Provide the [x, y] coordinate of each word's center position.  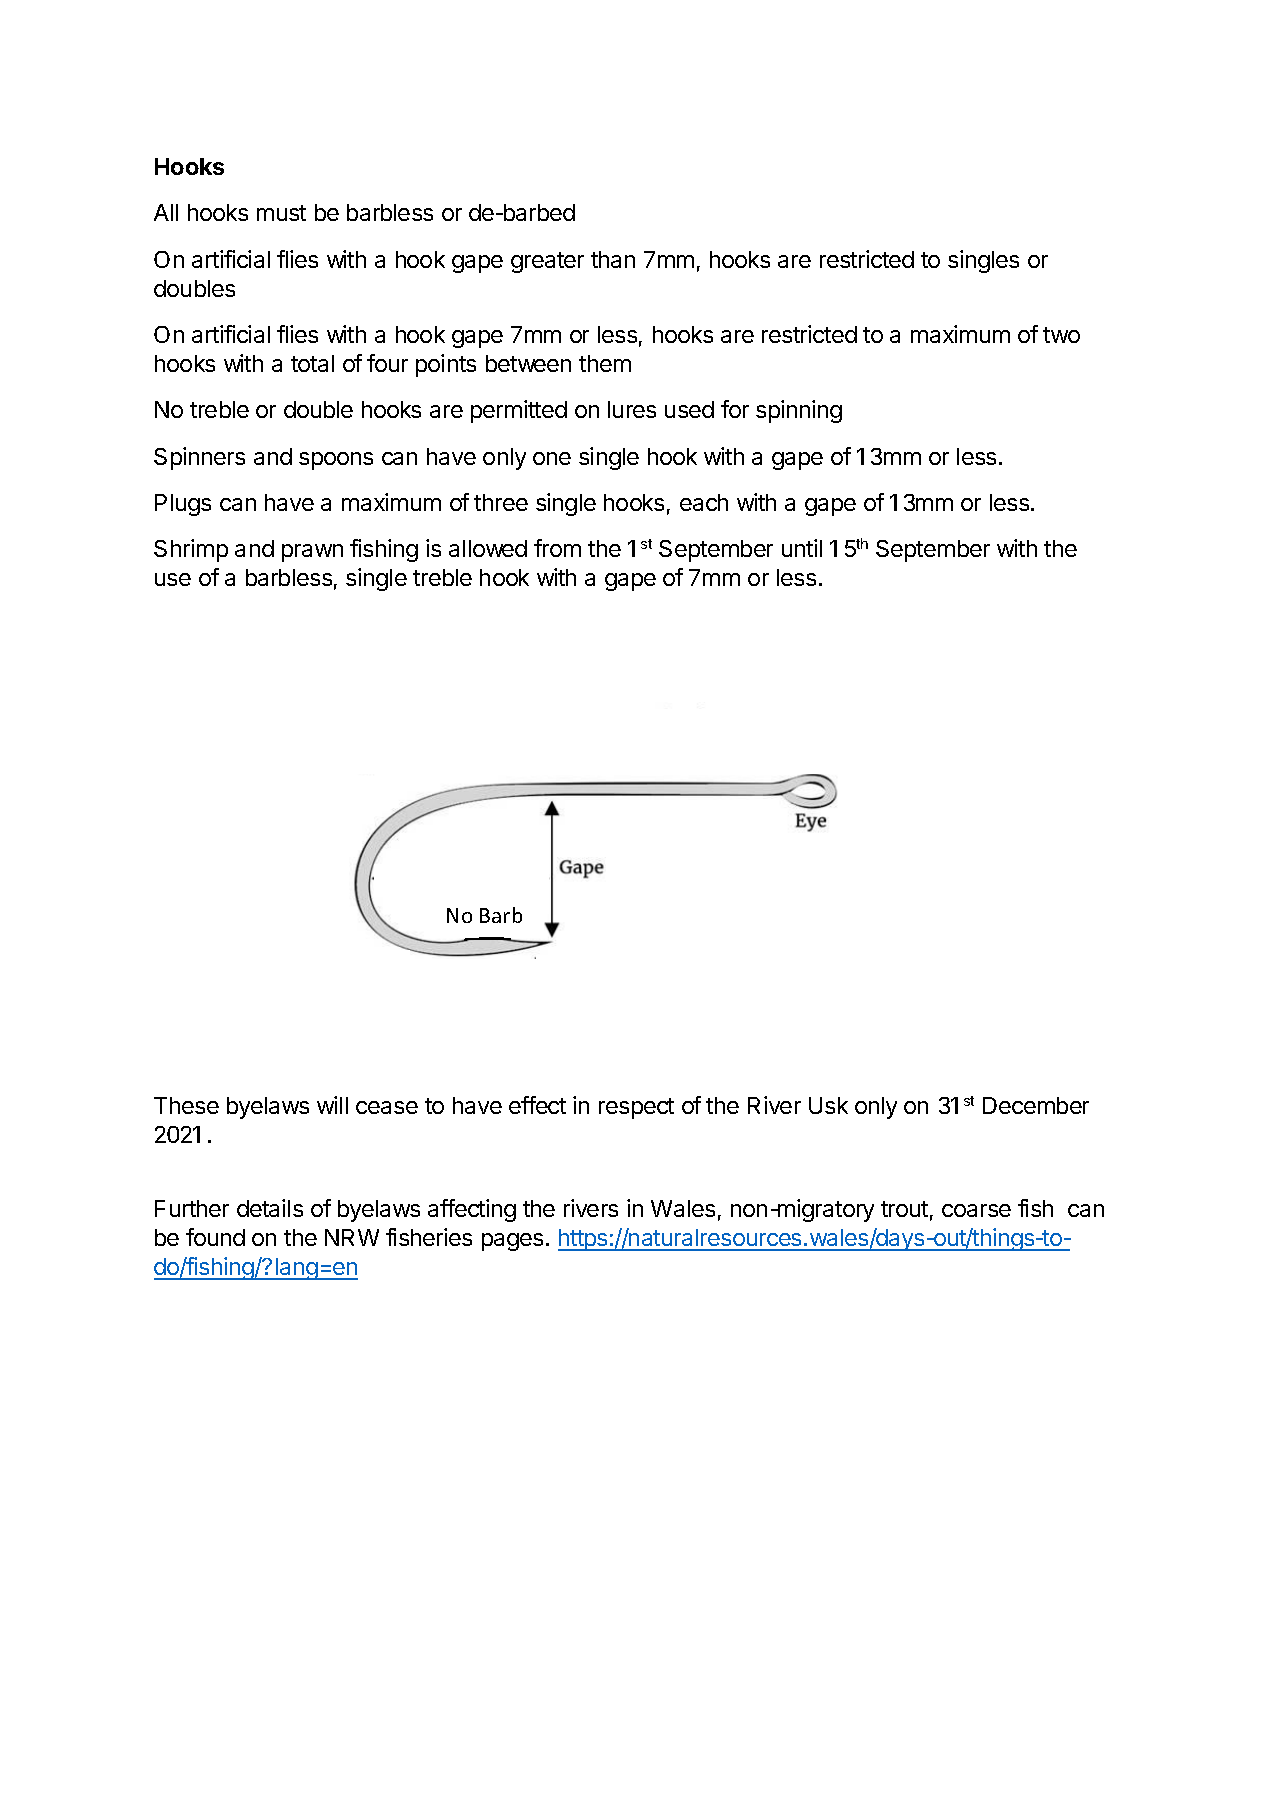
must [281, 213]
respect [636, 1108]
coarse [976, 1210]
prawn [312, 553]
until [802, 548]
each [704, 502]
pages [512, 1242]
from [557, 548]
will [332, 1105]
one [552, 458]
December [1036, 1105]
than [613, 259]
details [270, 1208]
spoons [336, 461]
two [1061, 335]
